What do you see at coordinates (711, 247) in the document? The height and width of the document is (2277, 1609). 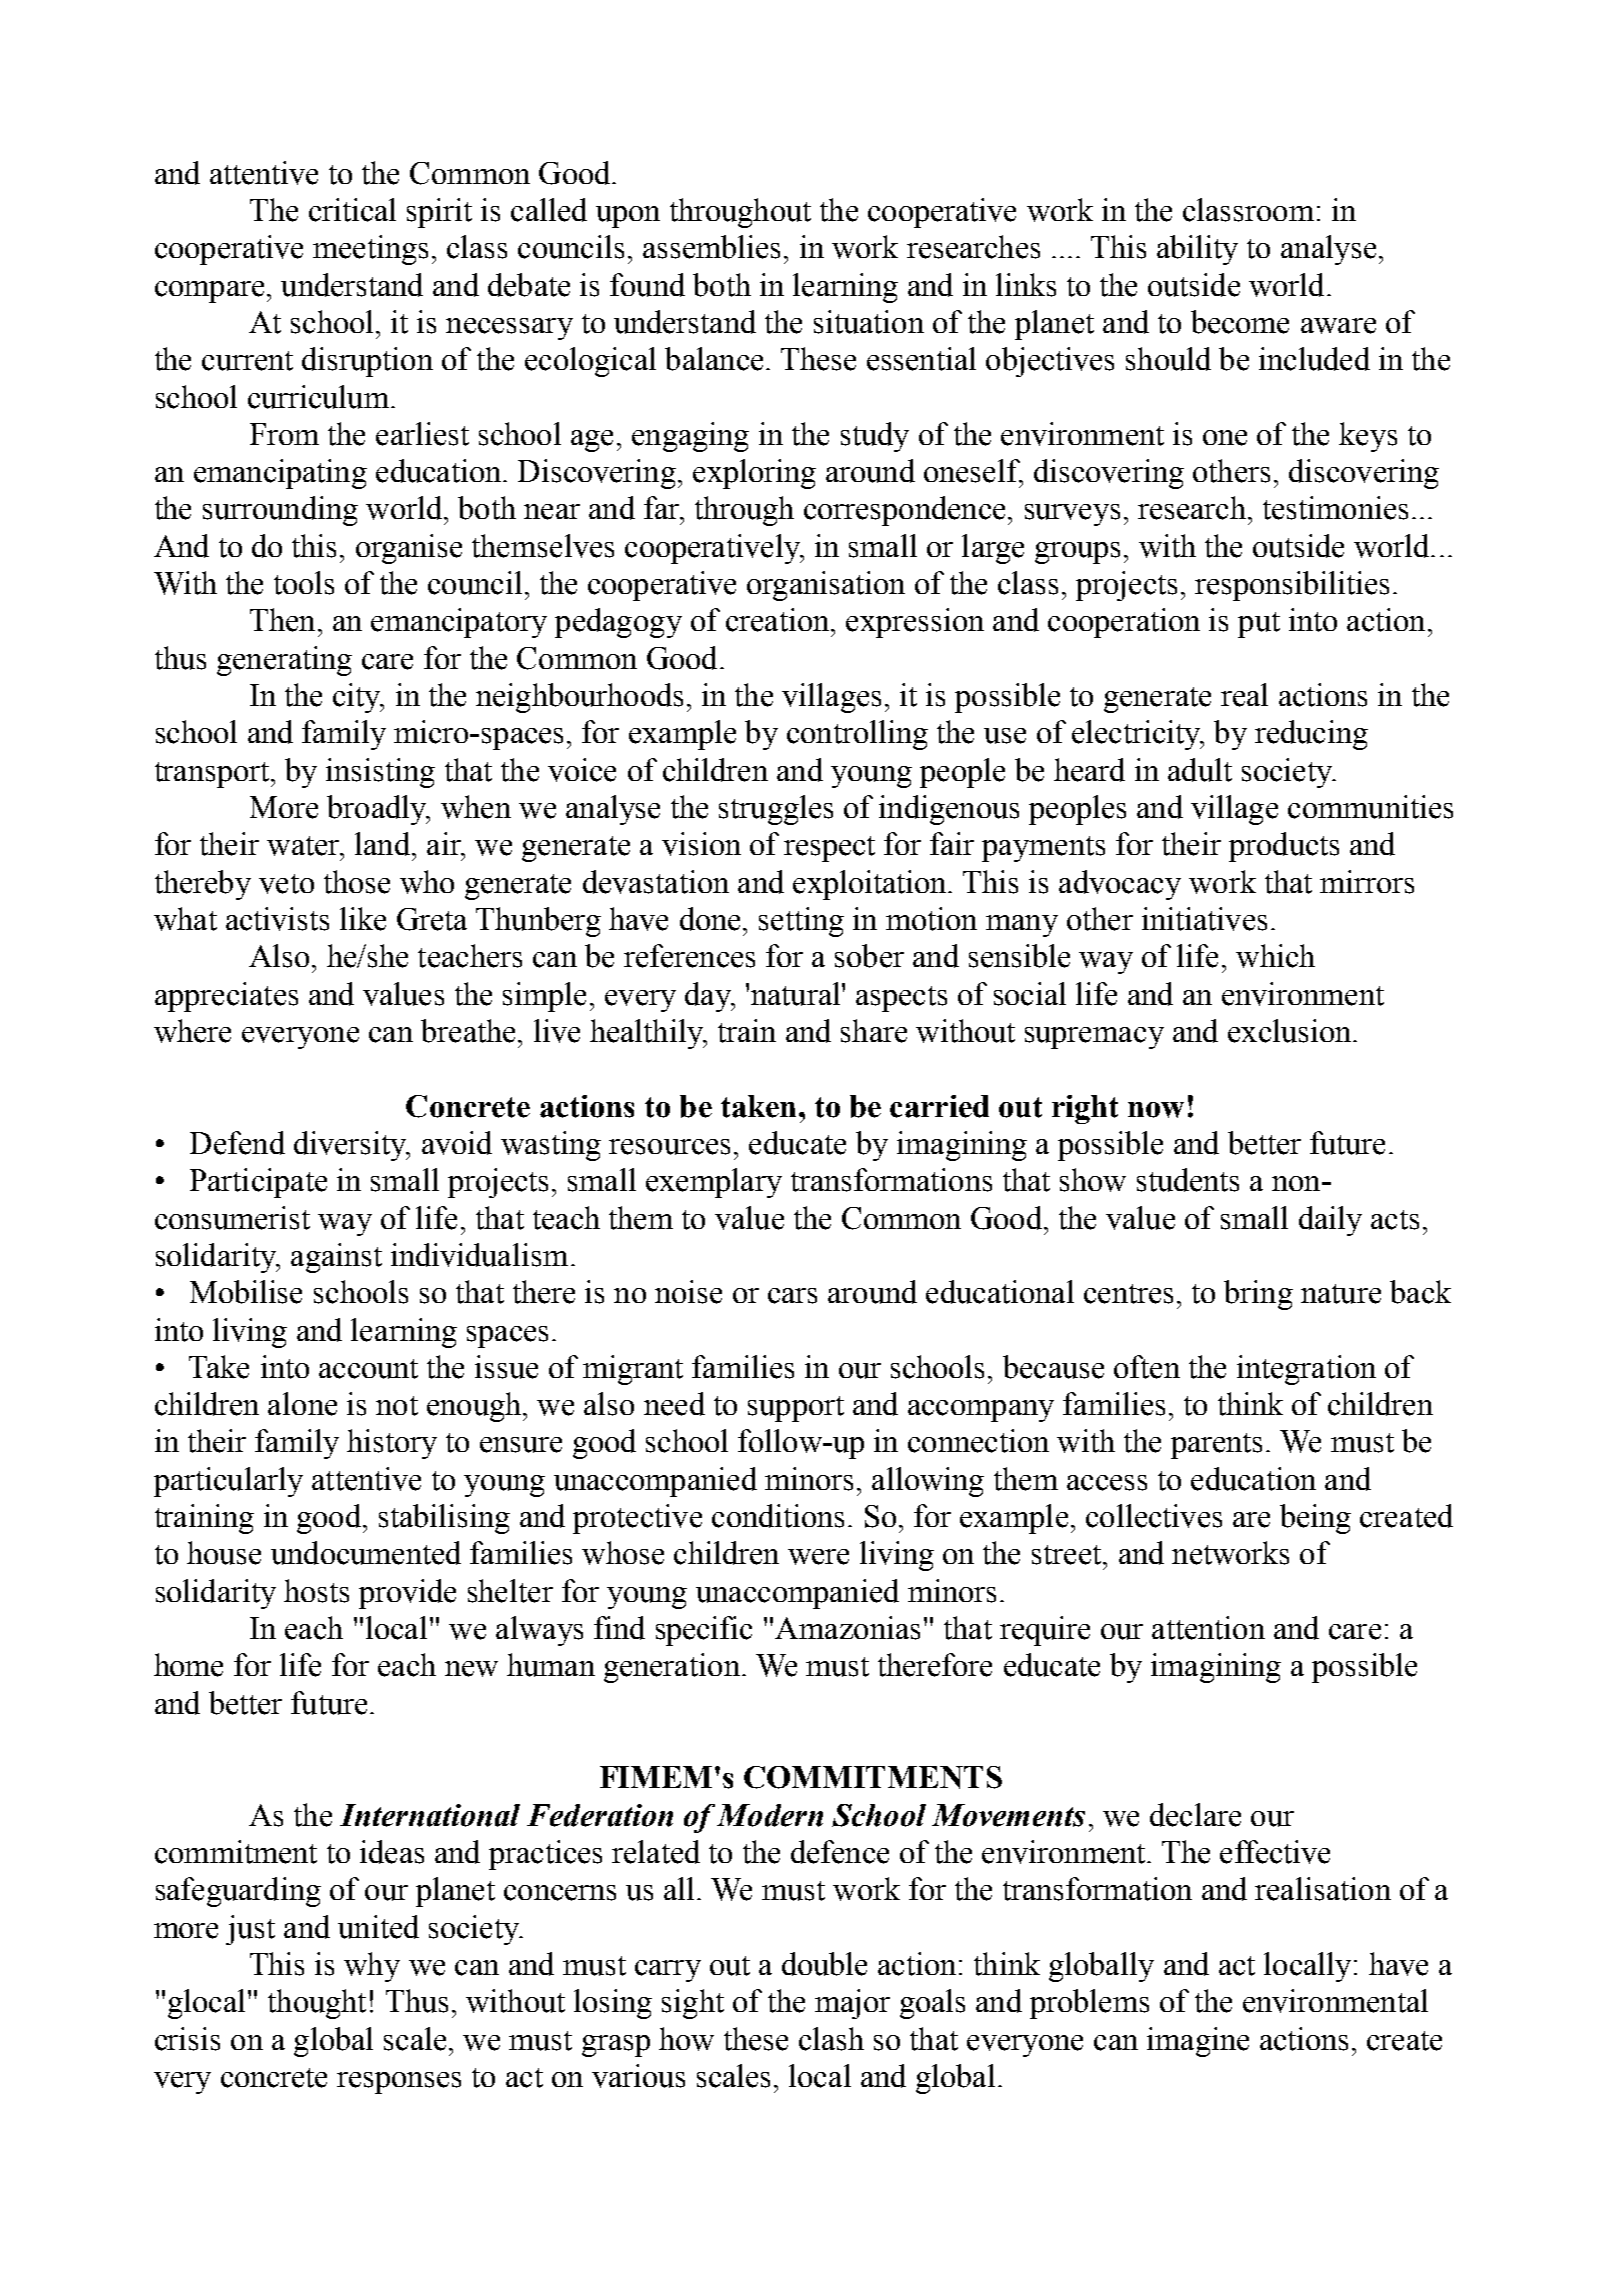 I see `assemblies` at bounding box center [711, 247].
